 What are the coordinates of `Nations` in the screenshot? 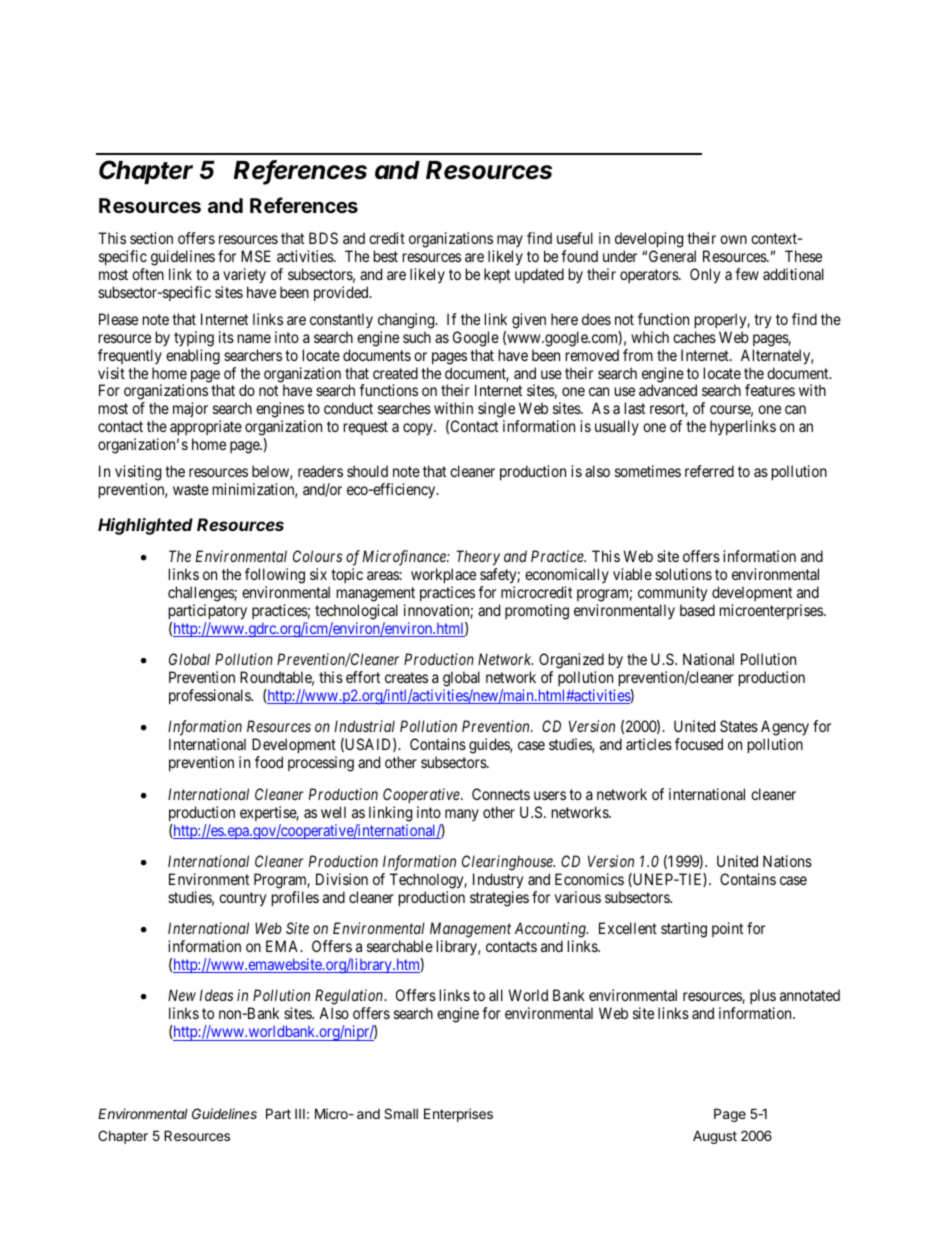 It's located at (787, 861).
